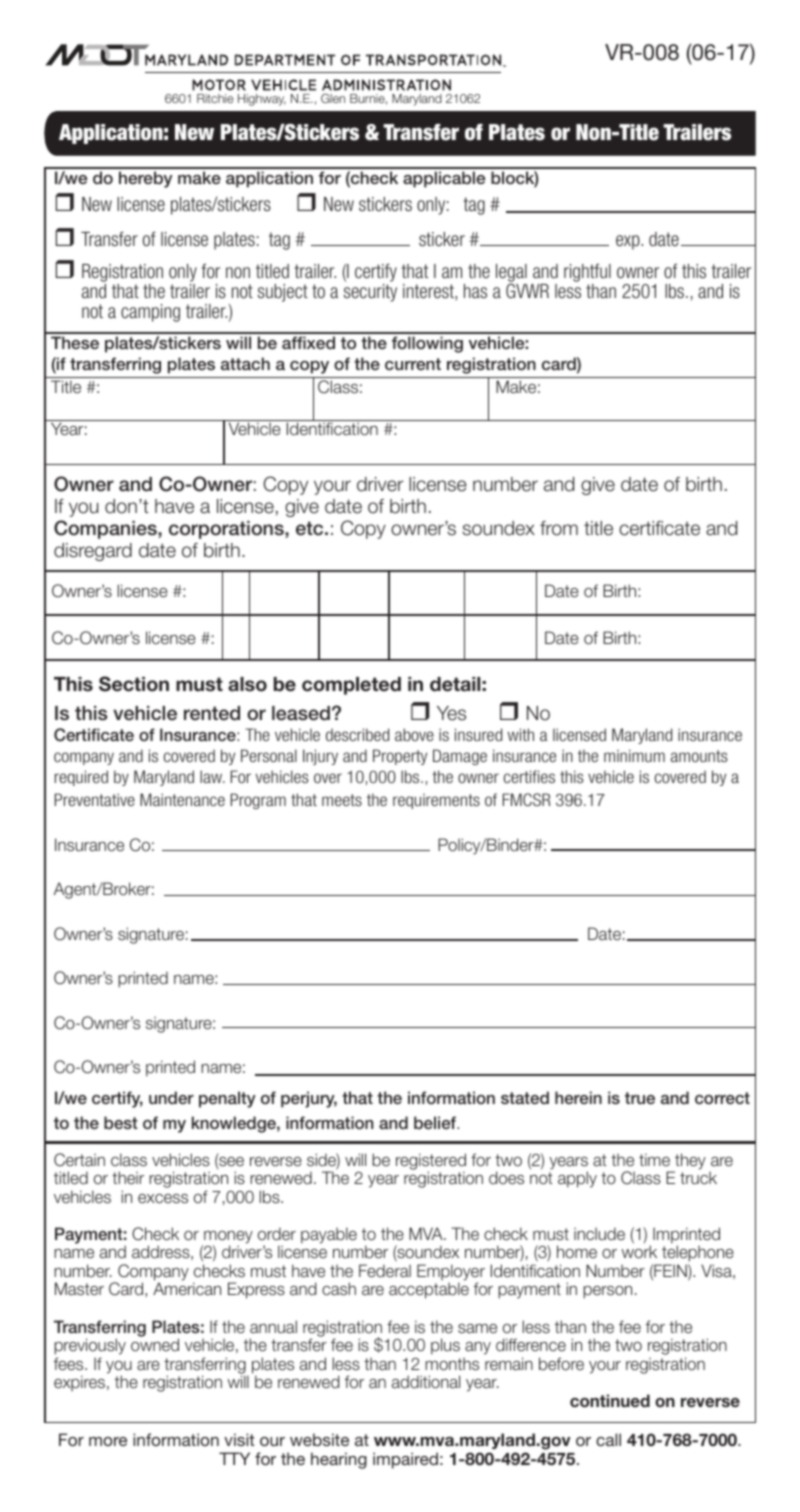 The width and height of the screenshot is (800, 1512). Describe the element at coordinates (108, 1441) in the screenshot. I see `more` at that location.
